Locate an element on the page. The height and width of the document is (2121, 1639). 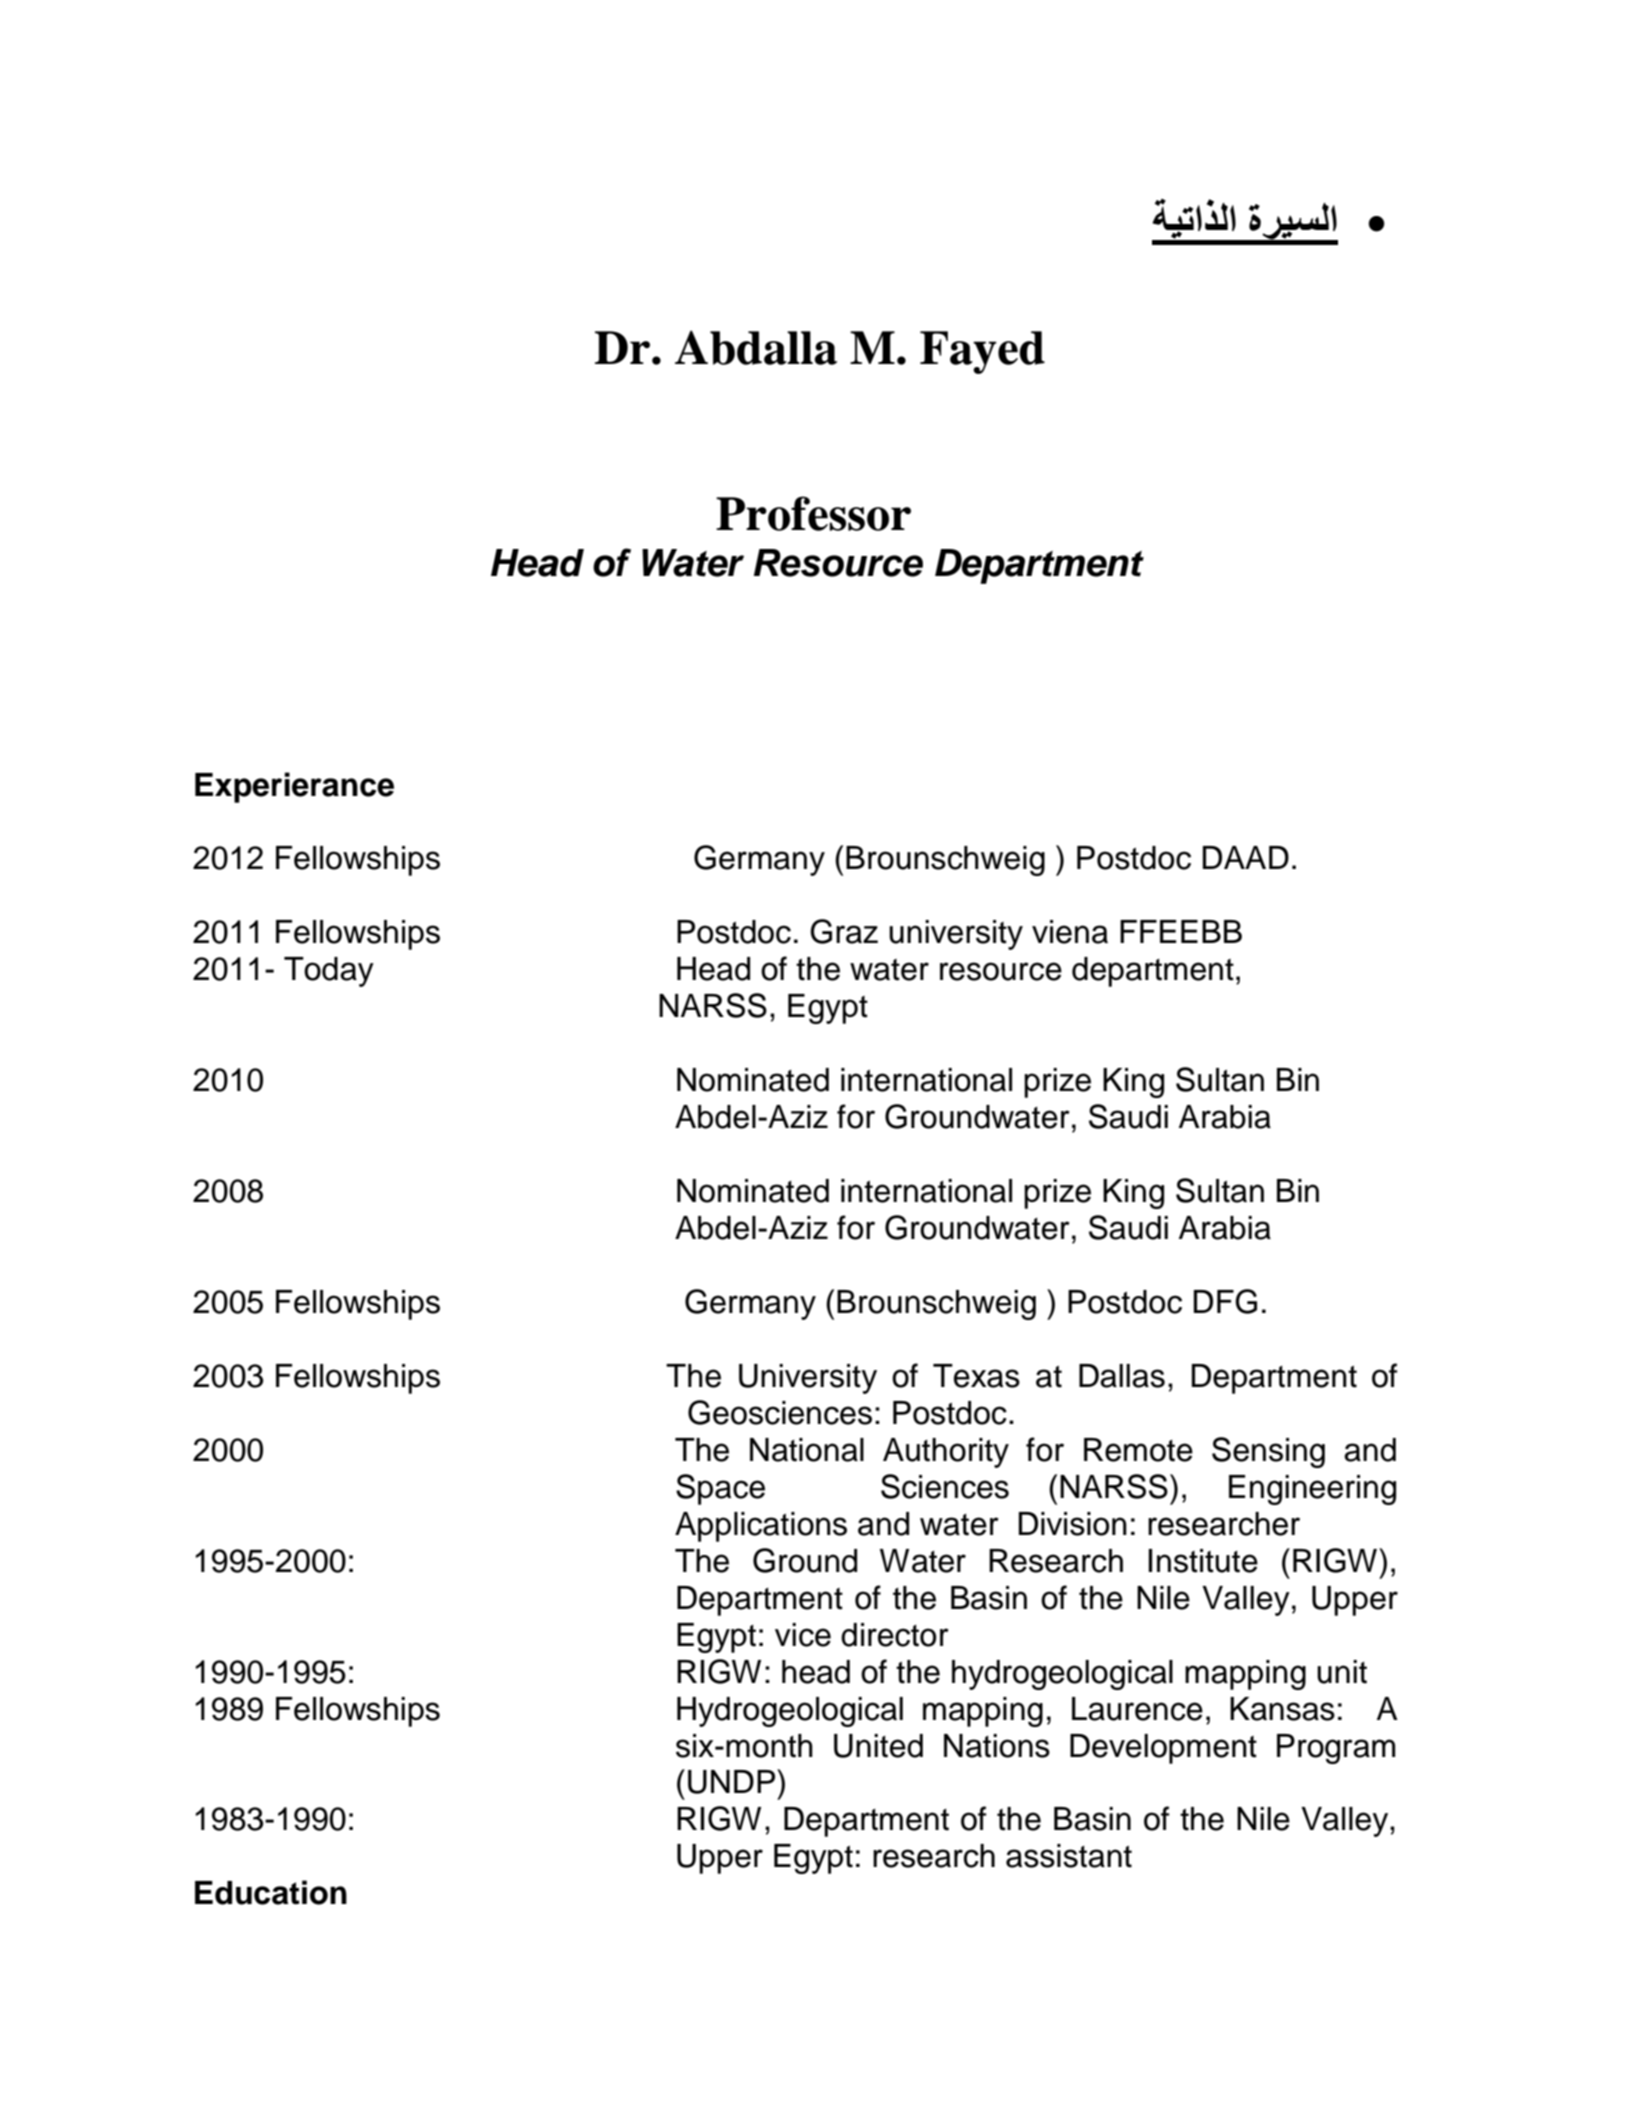
vice is located at coordinates (803, 1635).
